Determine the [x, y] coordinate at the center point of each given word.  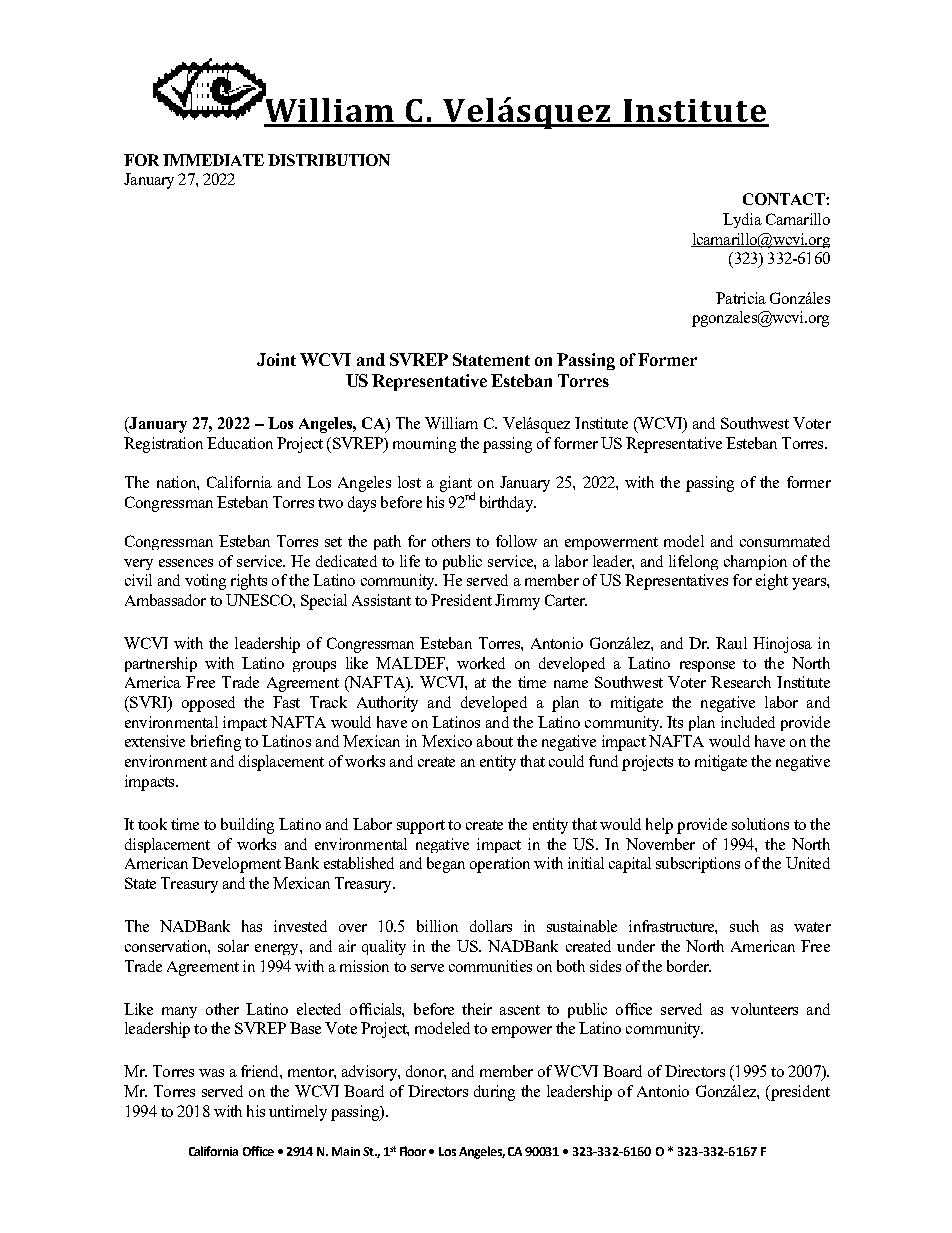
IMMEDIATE [213, 160]
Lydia [742, 220]
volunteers [764, 1009]
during [494, 1093]
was [211, 1073]
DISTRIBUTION [329, 160]
